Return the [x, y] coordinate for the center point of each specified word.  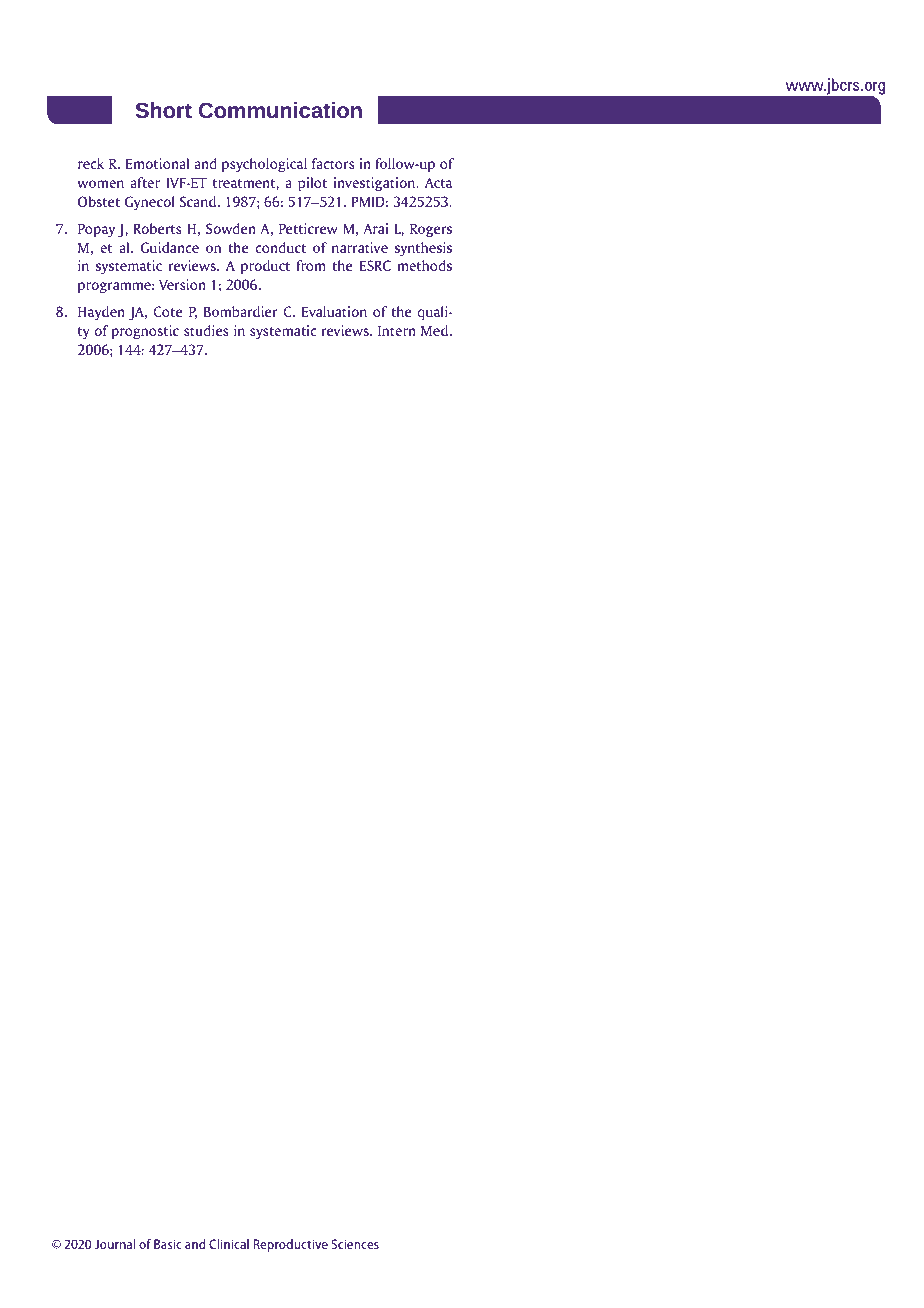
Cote [168, 311]
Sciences [355, 1244]
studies [206, 330]
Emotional [157, 163]
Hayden [101, 313]
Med [436, 330]
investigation [375, 184]
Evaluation [334, 311]
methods [425, 265]
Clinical [229, 1244]
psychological [264, 165]
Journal [115, 1244]
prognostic [145, 332]
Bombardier [241, 311]
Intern [397, 330]
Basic [168, 1244]
